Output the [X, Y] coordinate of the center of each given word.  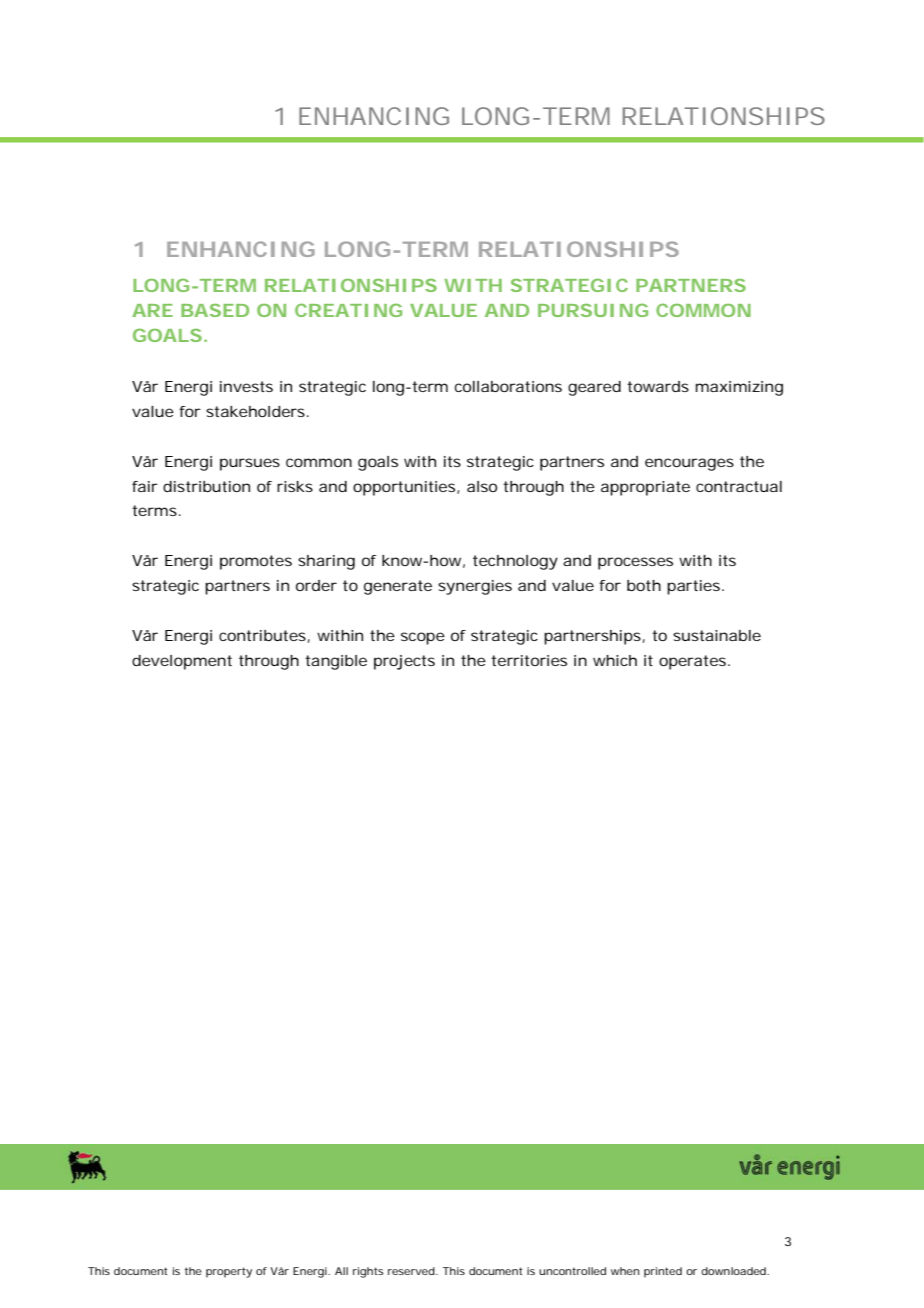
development [182, 662]
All [341, 1271]
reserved [411, 1271]
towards [658, 386]
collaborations [508, 386]
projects [404, 662]
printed [663, 1272]
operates [692, 662]
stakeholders [255, 411]
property [229, 1272]
